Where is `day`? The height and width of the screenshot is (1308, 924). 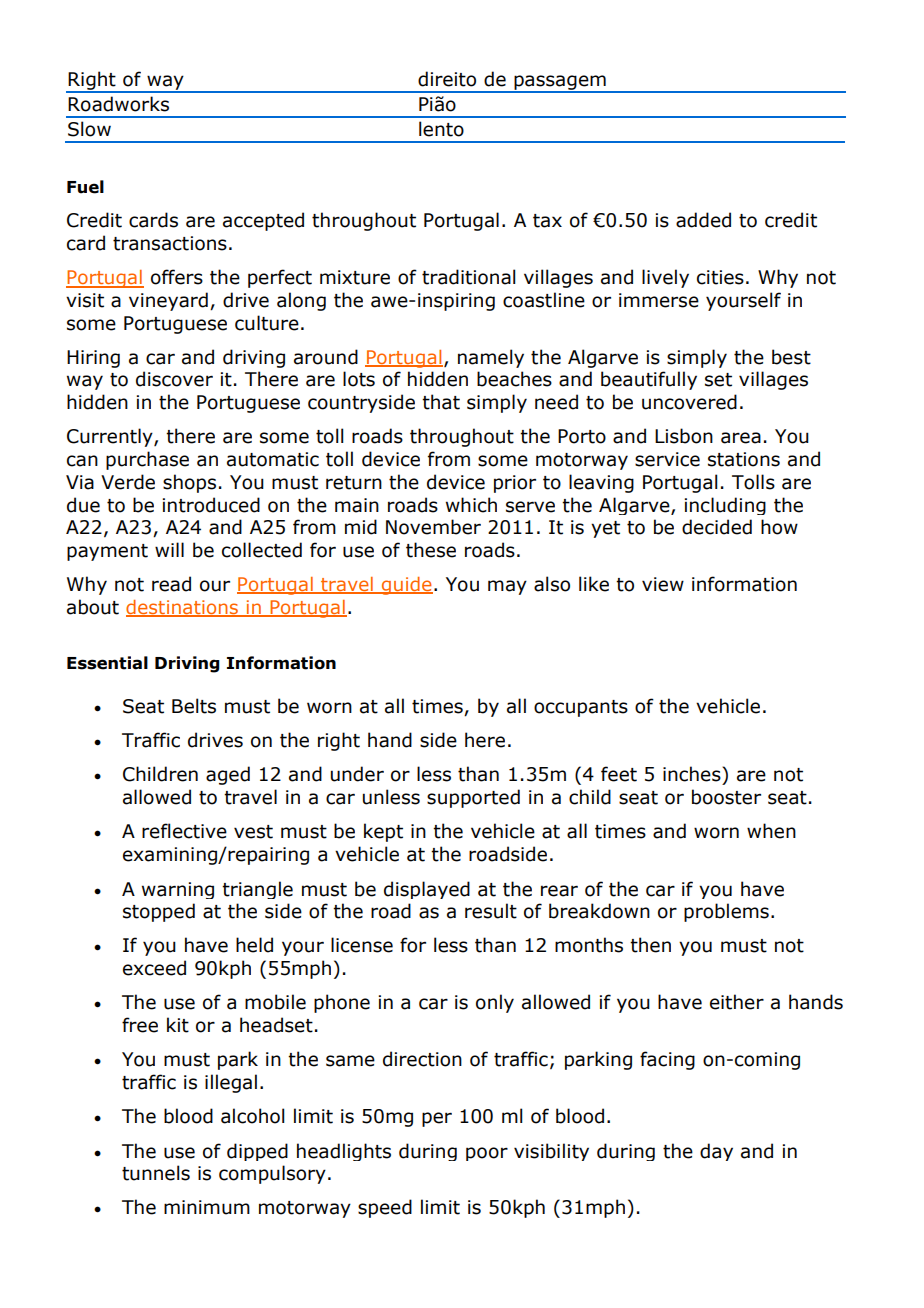
day is located at coordinates (716, 1152).
